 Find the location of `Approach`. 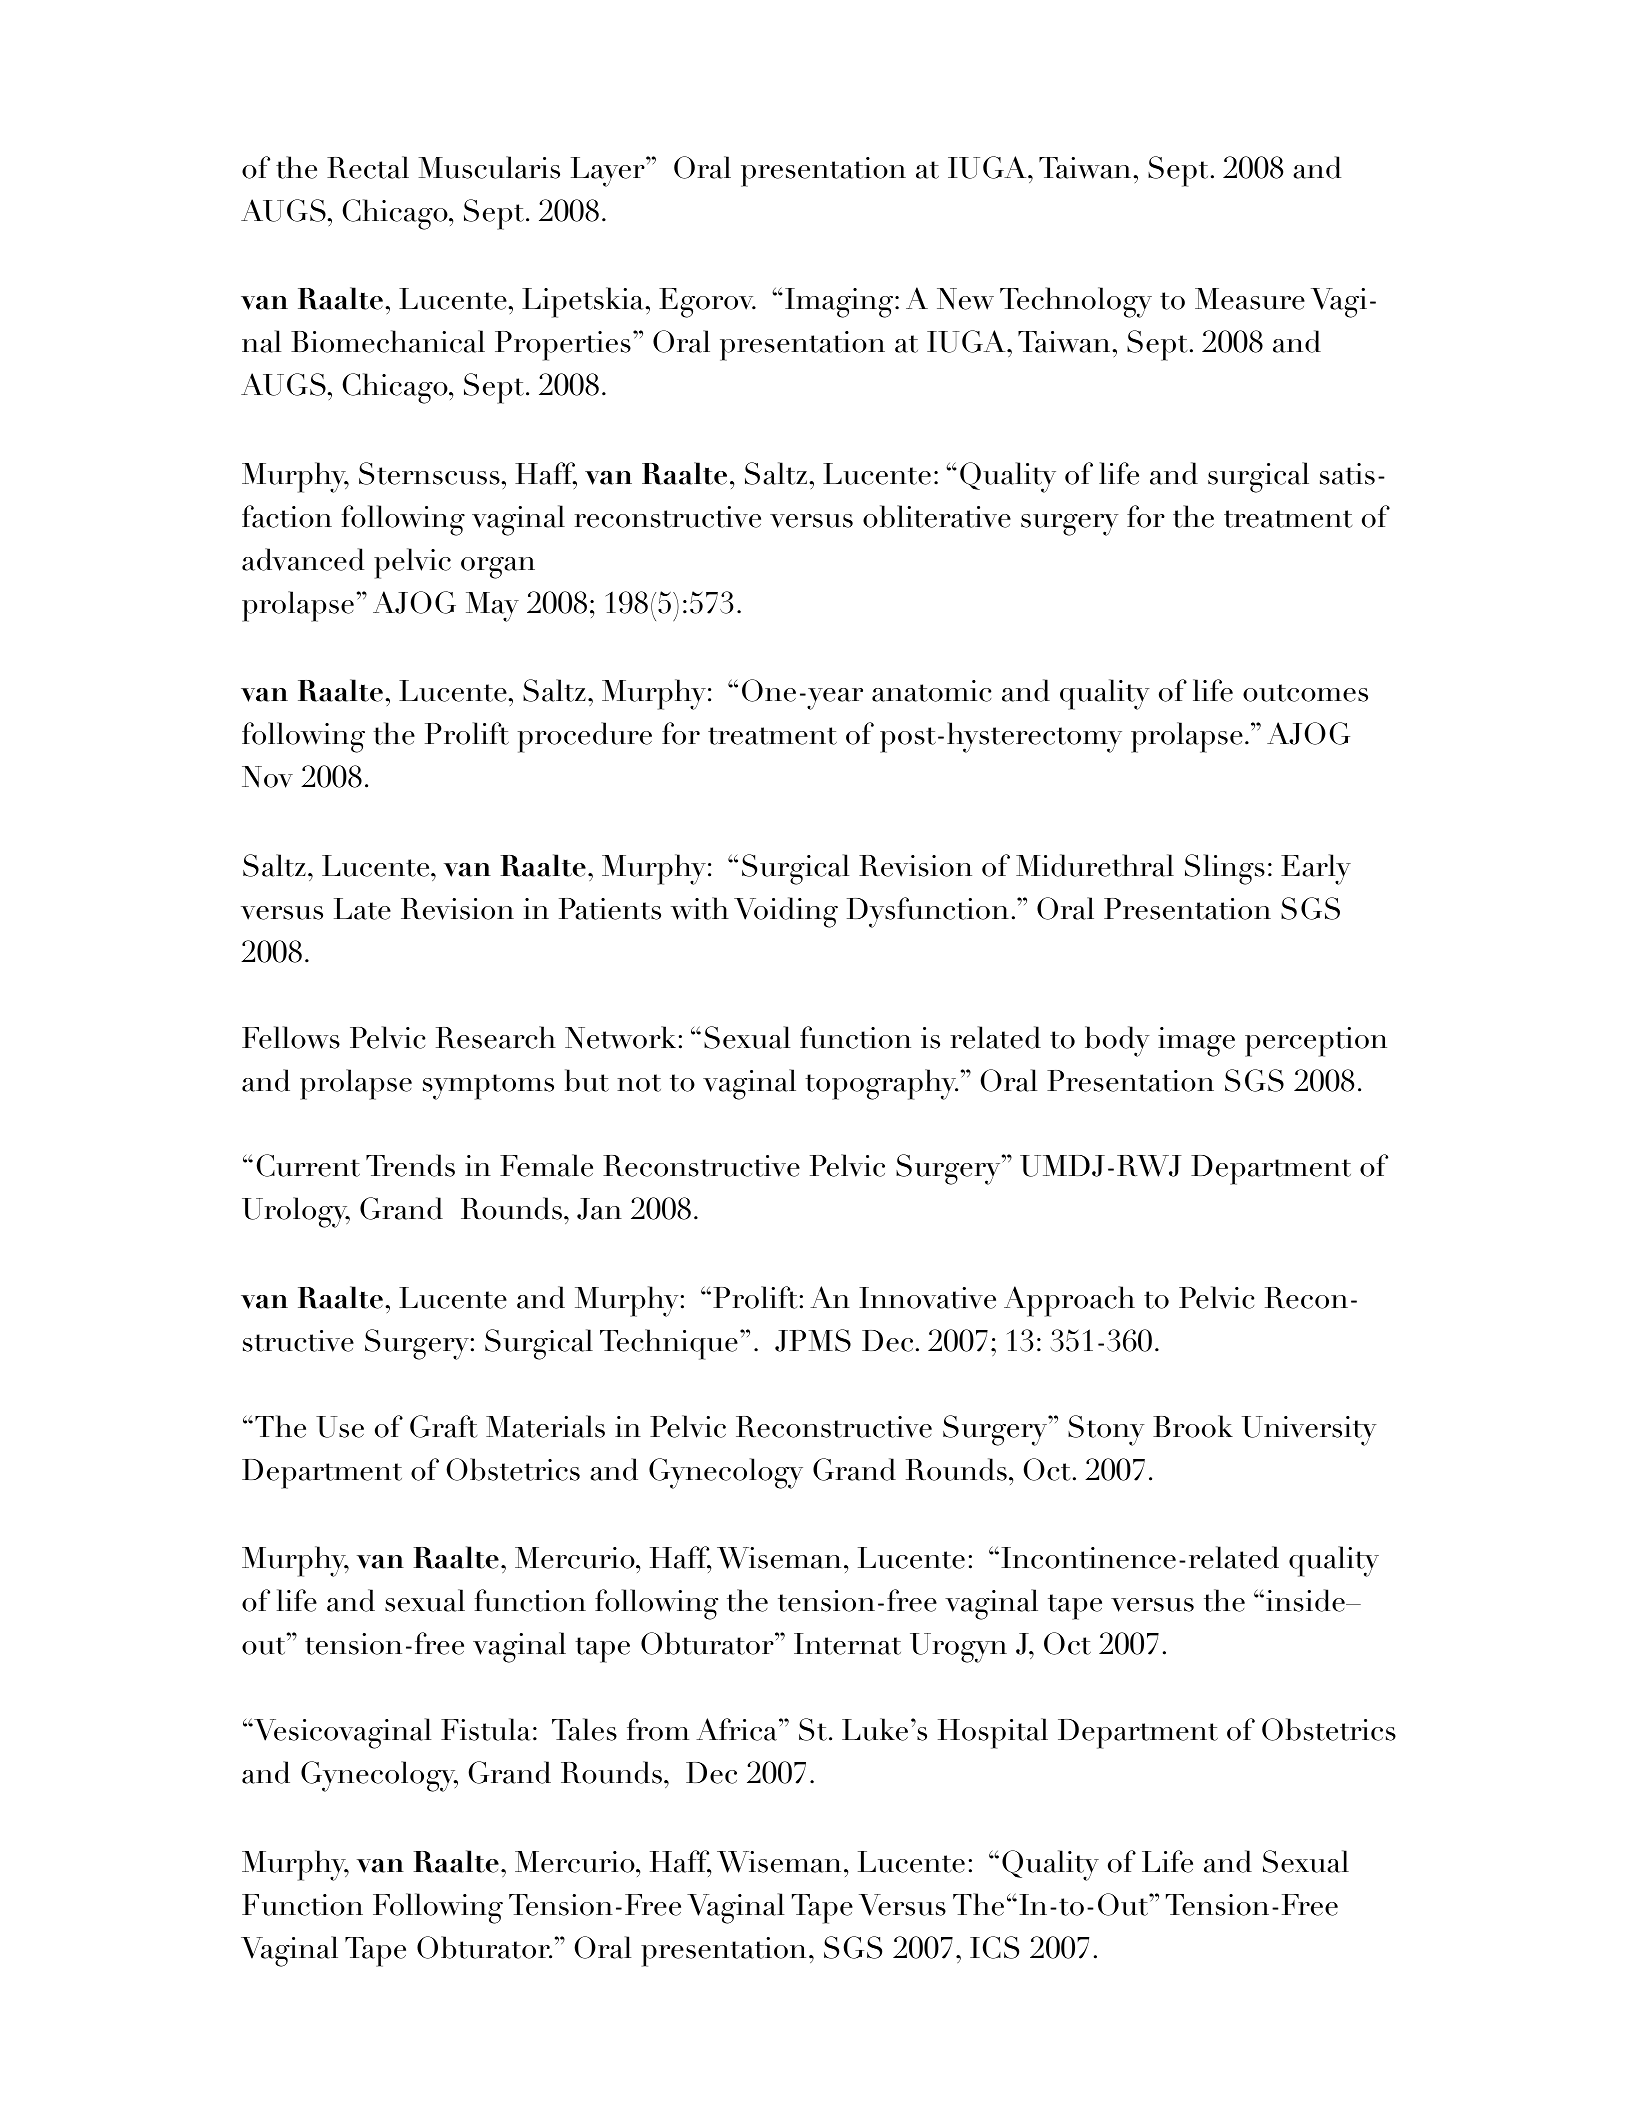

Approach is located at coordinates (1069, 1301).
